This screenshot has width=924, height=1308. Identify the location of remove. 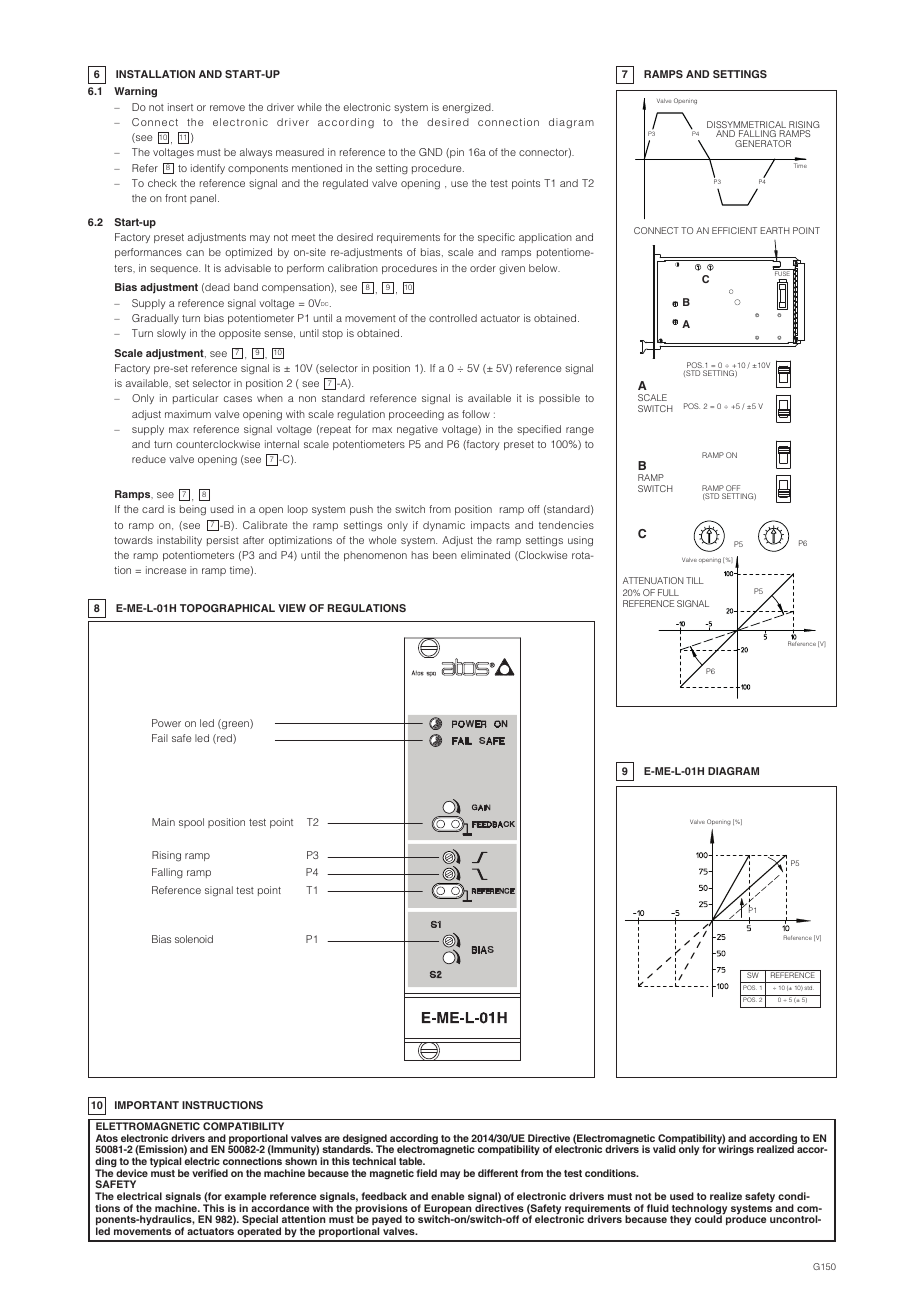
(227, 108).
